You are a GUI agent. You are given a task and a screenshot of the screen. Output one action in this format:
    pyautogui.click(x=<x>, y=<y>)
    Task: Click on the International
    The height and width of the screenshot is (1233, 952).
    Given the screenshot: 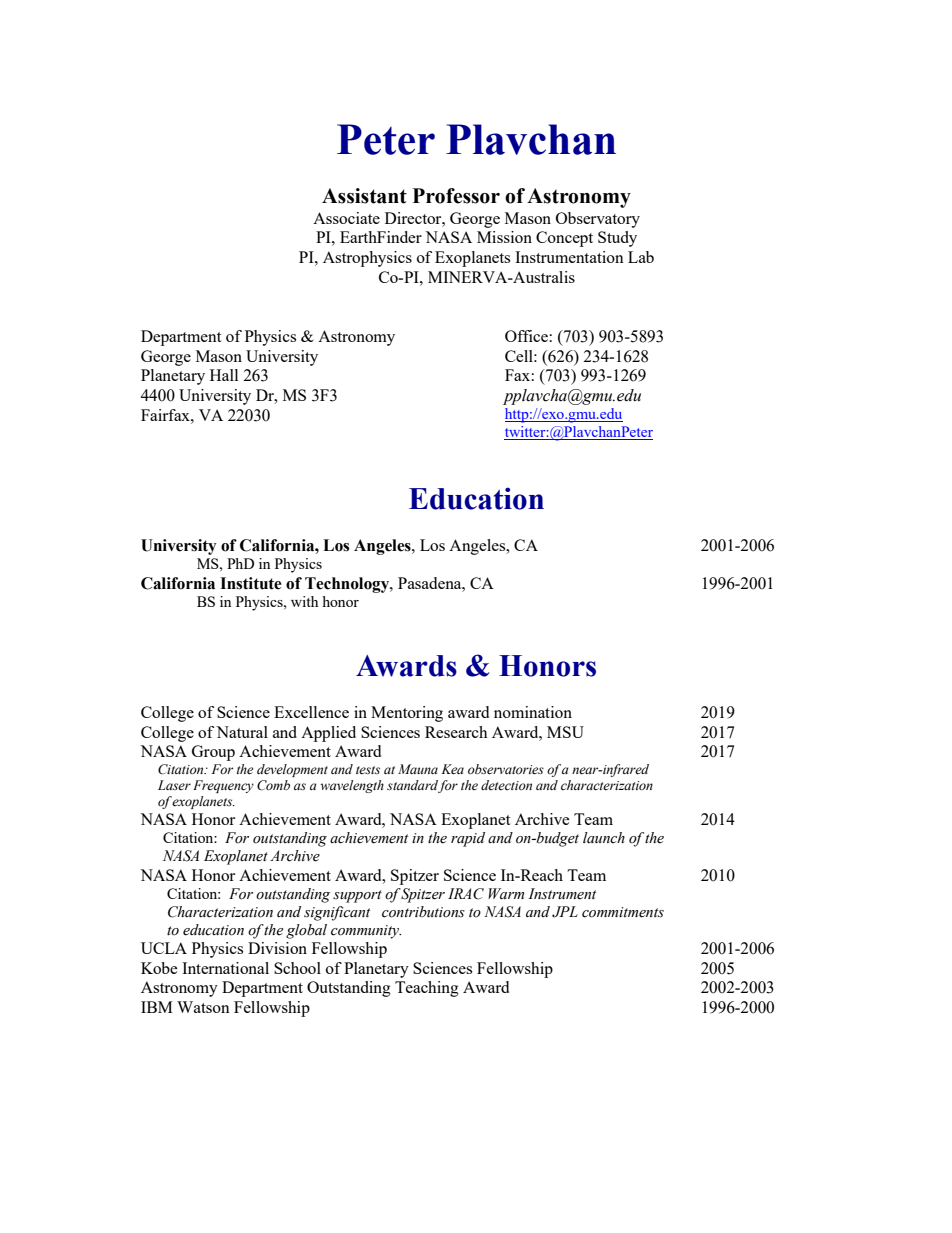 What is the action you would take?
    pyautogui.click(x=225, y=968)
